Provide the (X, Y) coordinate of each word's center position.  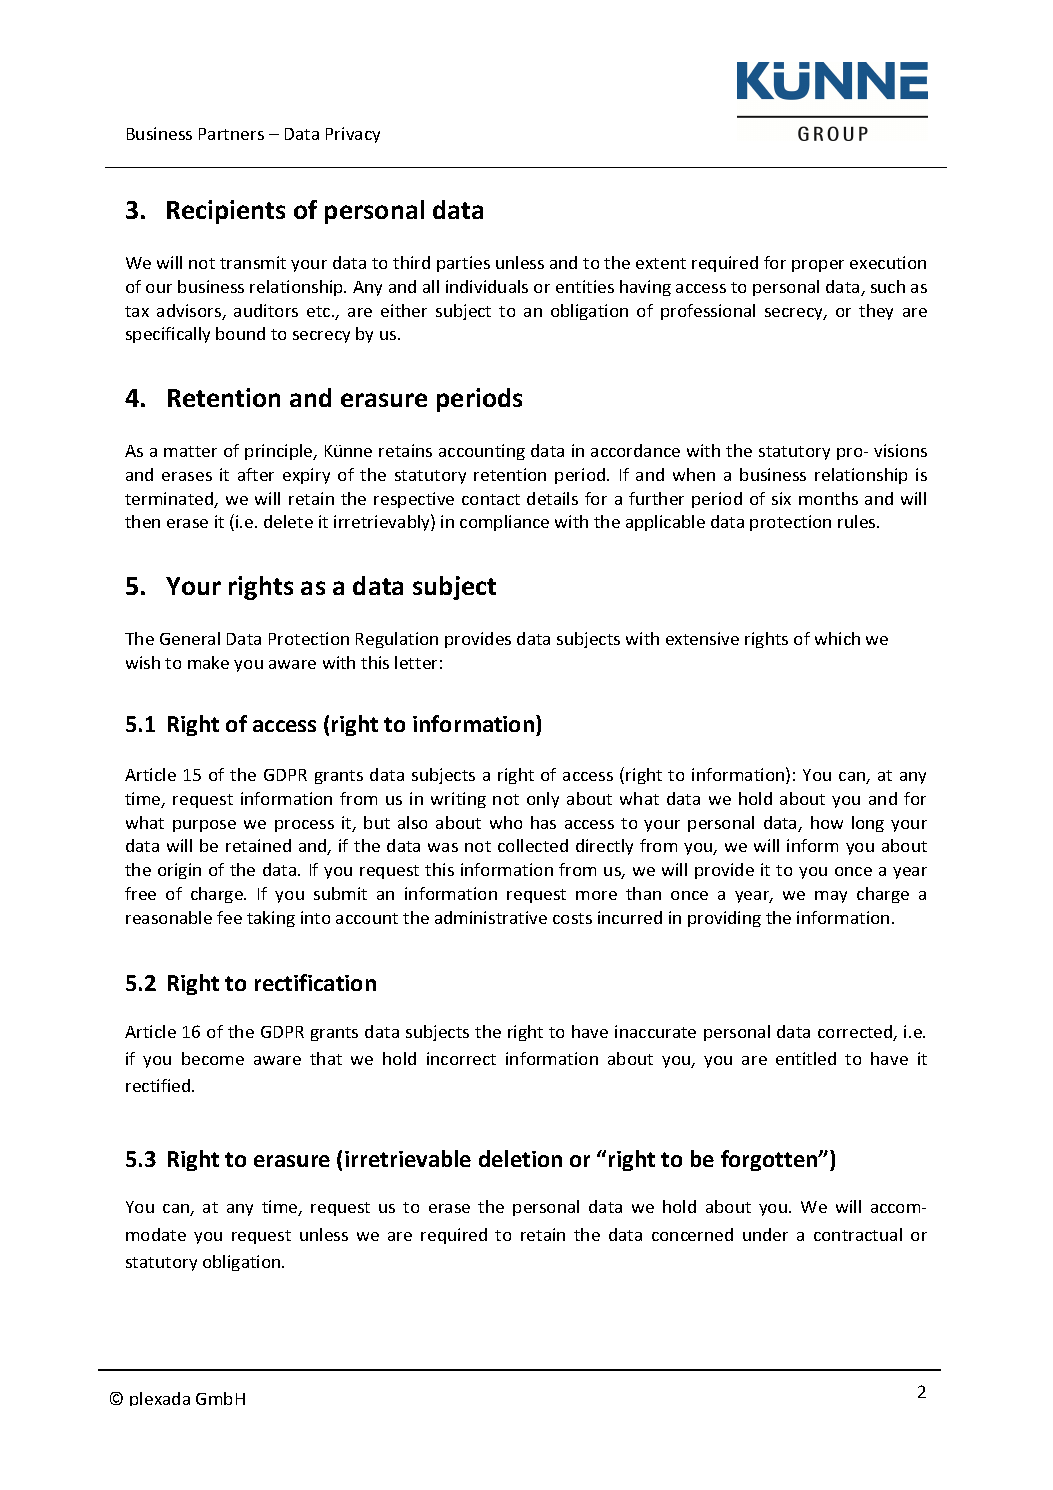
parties (463, 264)
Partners (231, 134)
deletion (520, 1158)
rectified (158, 1085)
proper (818, 266)
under (765, 1234)
